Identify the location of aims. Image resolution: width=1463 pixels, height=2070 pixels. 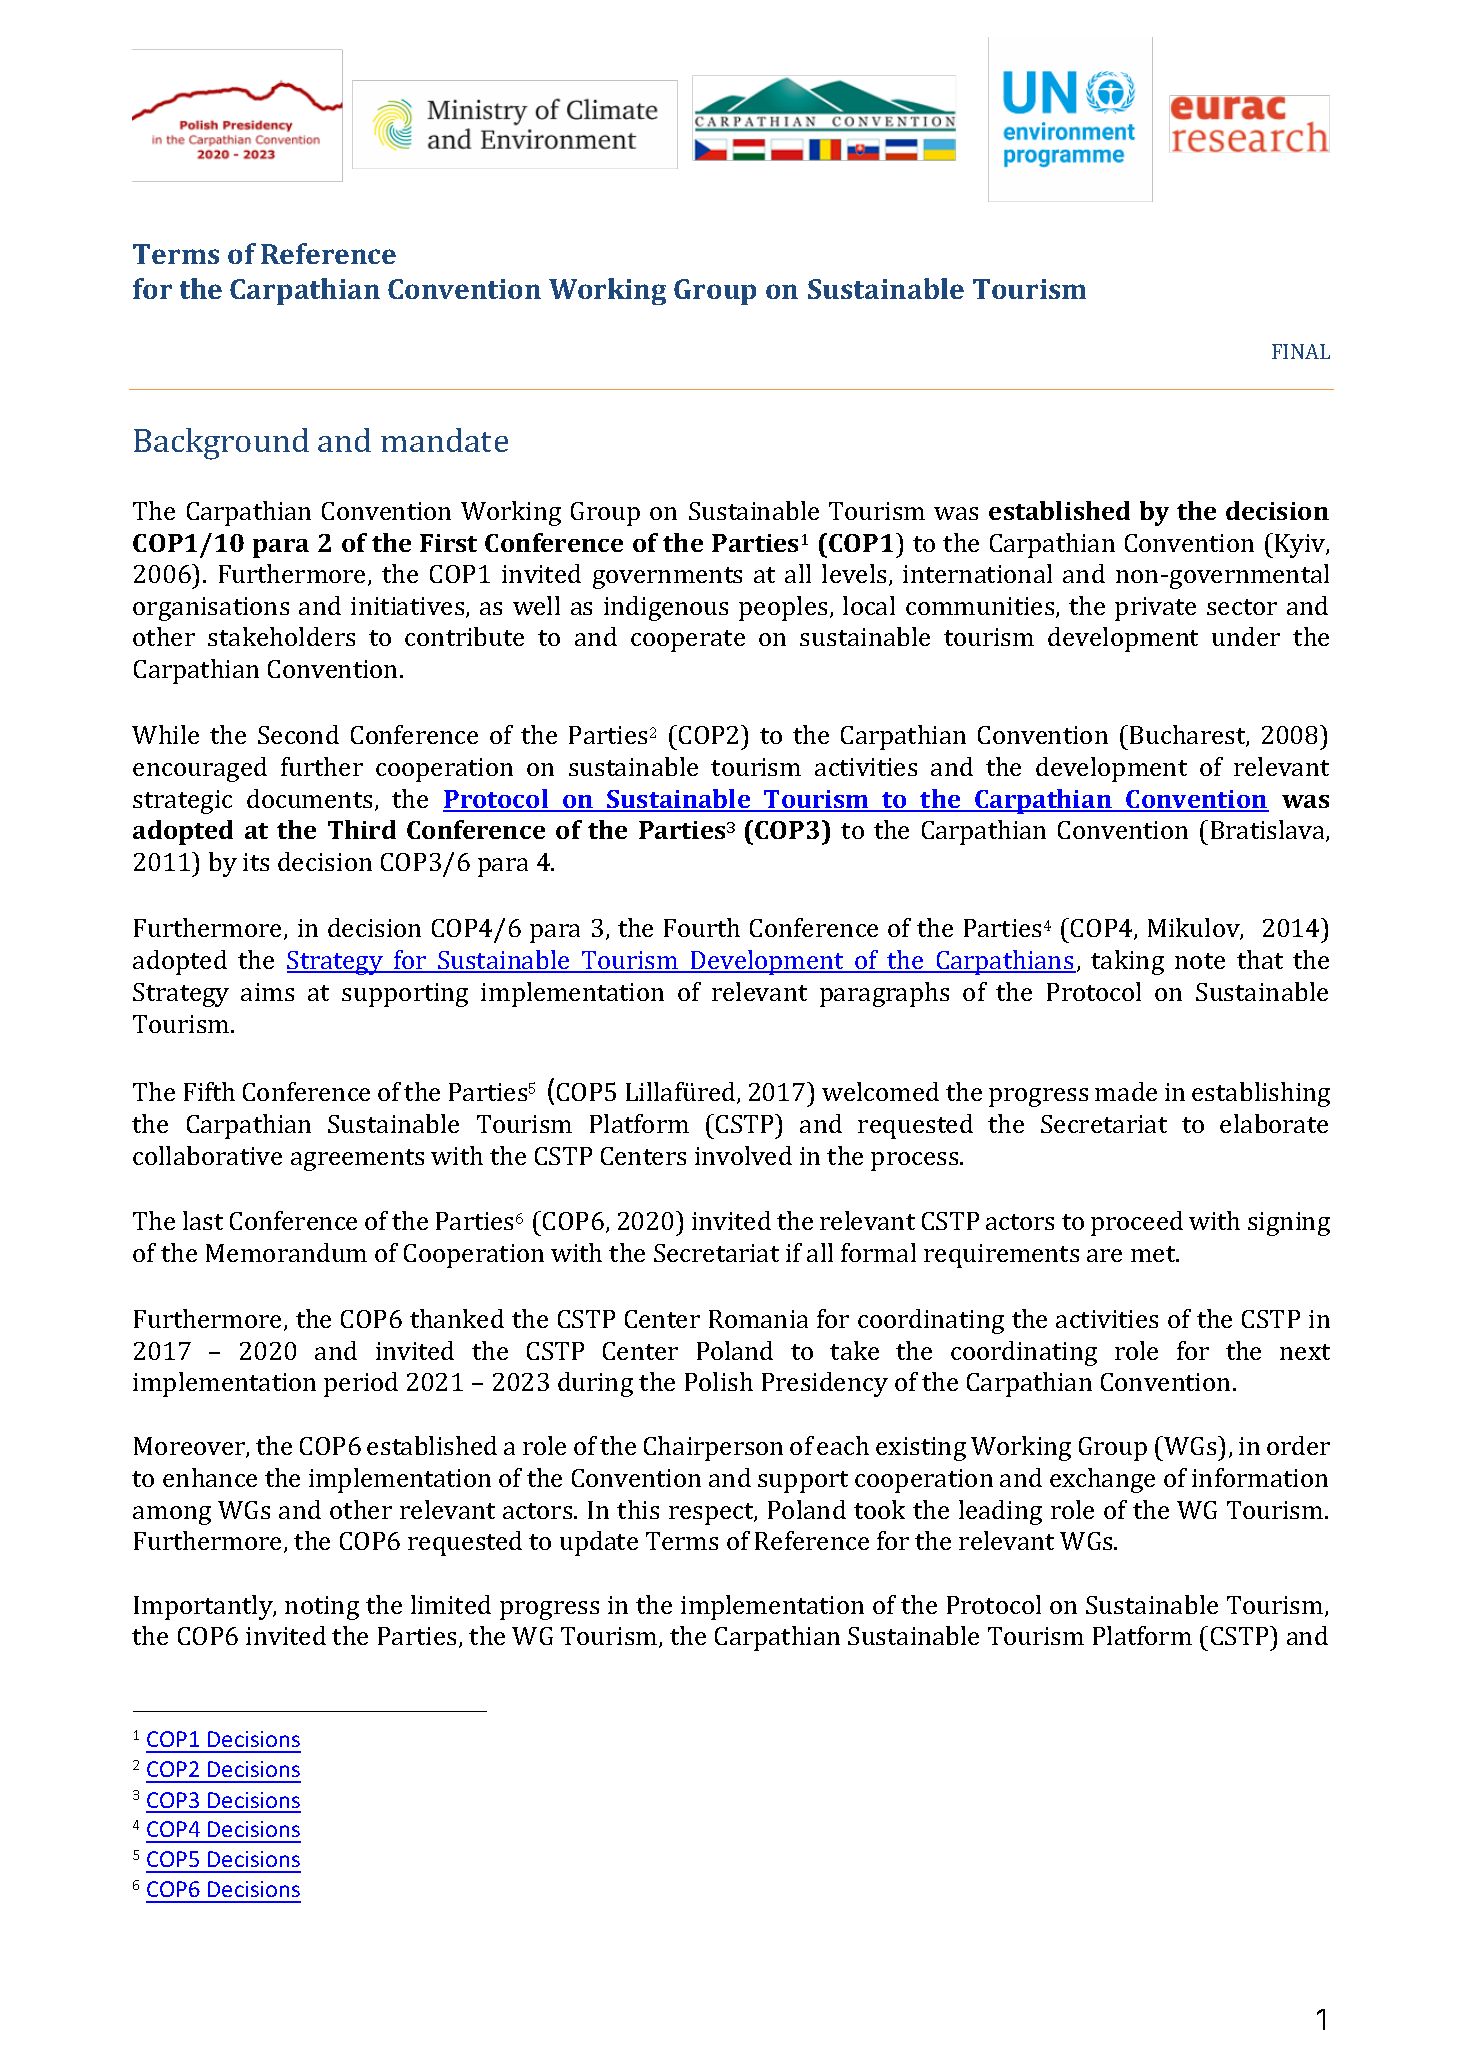
(267, 992).
